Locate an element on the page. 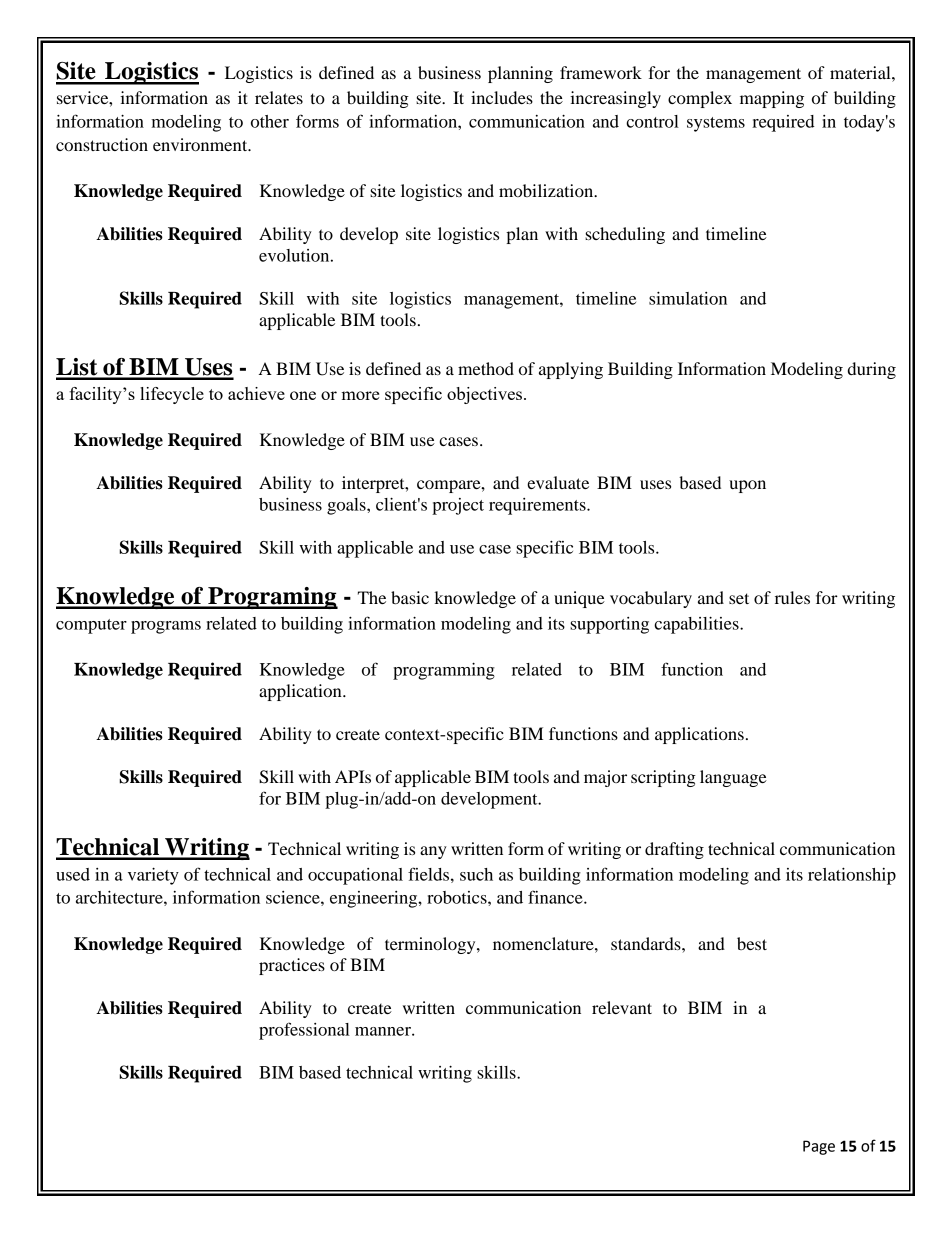 The image size is (952, 1233). relevant is located at coordinates (622, 1007).
